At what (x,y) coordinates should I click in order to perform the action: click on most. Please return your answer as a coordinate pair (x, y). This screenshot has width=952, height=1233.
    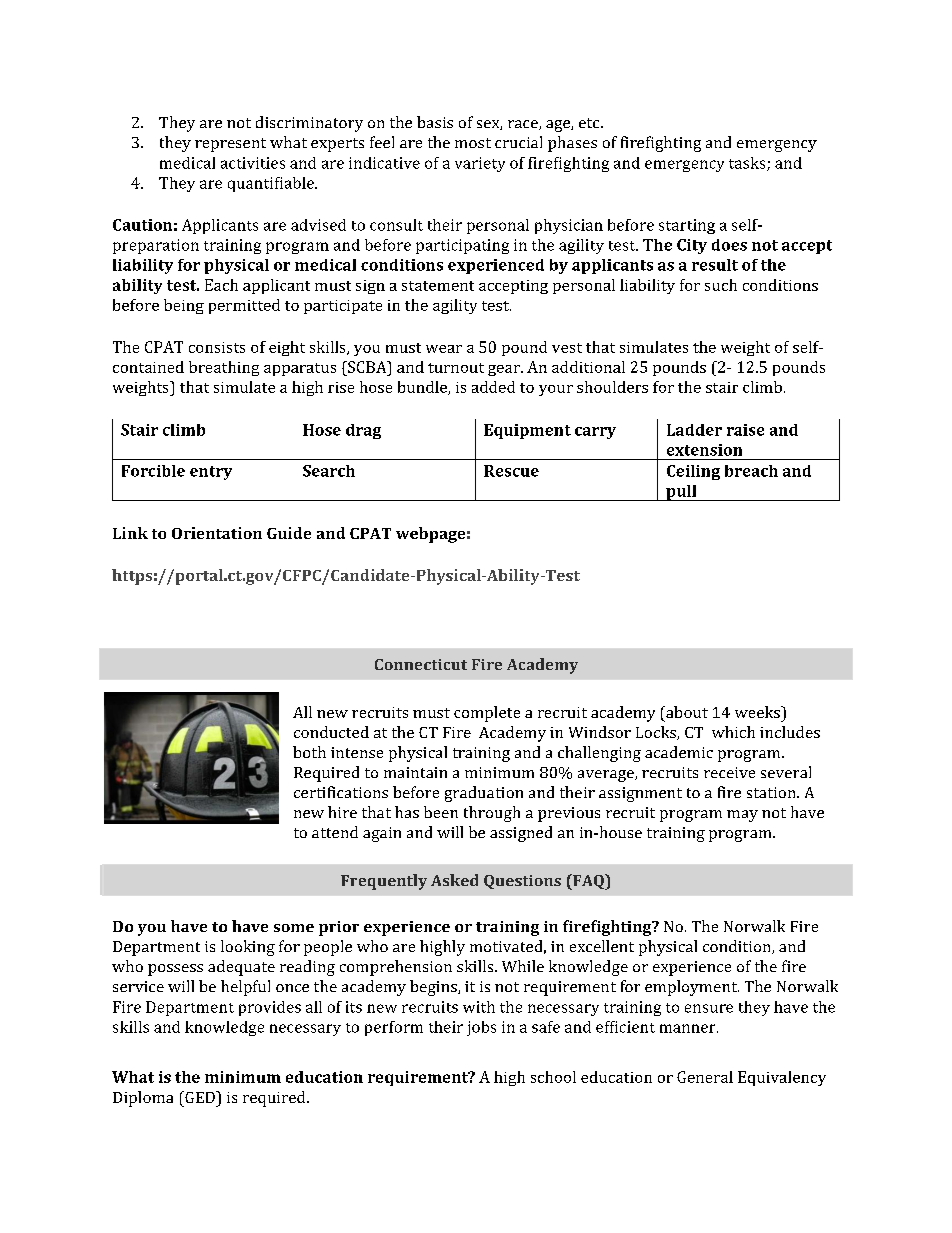
    Looking at the image, I should click on (473, 143).
